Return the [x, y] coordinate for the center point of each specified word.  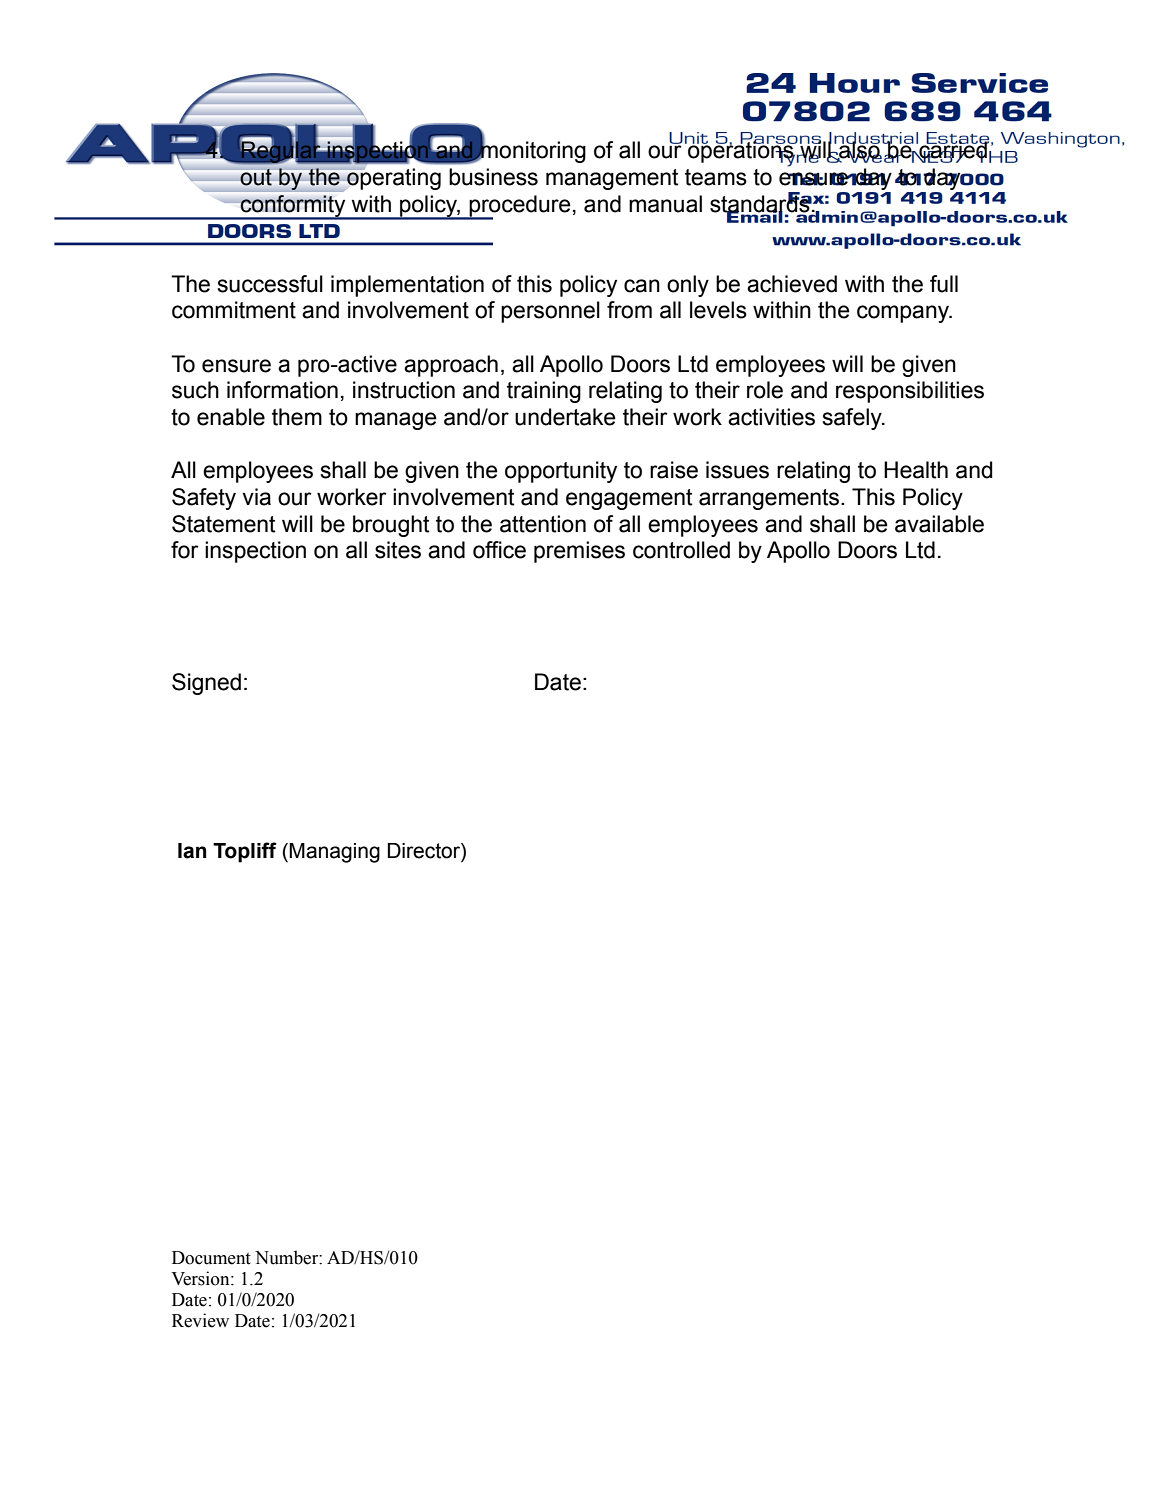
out [256, 177]
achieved [792, 284]
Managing [334, 853]
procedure [519, 207]
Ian [192, 851]
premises [579, 552]
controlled [681, 550]
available [939, 524]
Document [211, 1258]
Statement [224, 524]
